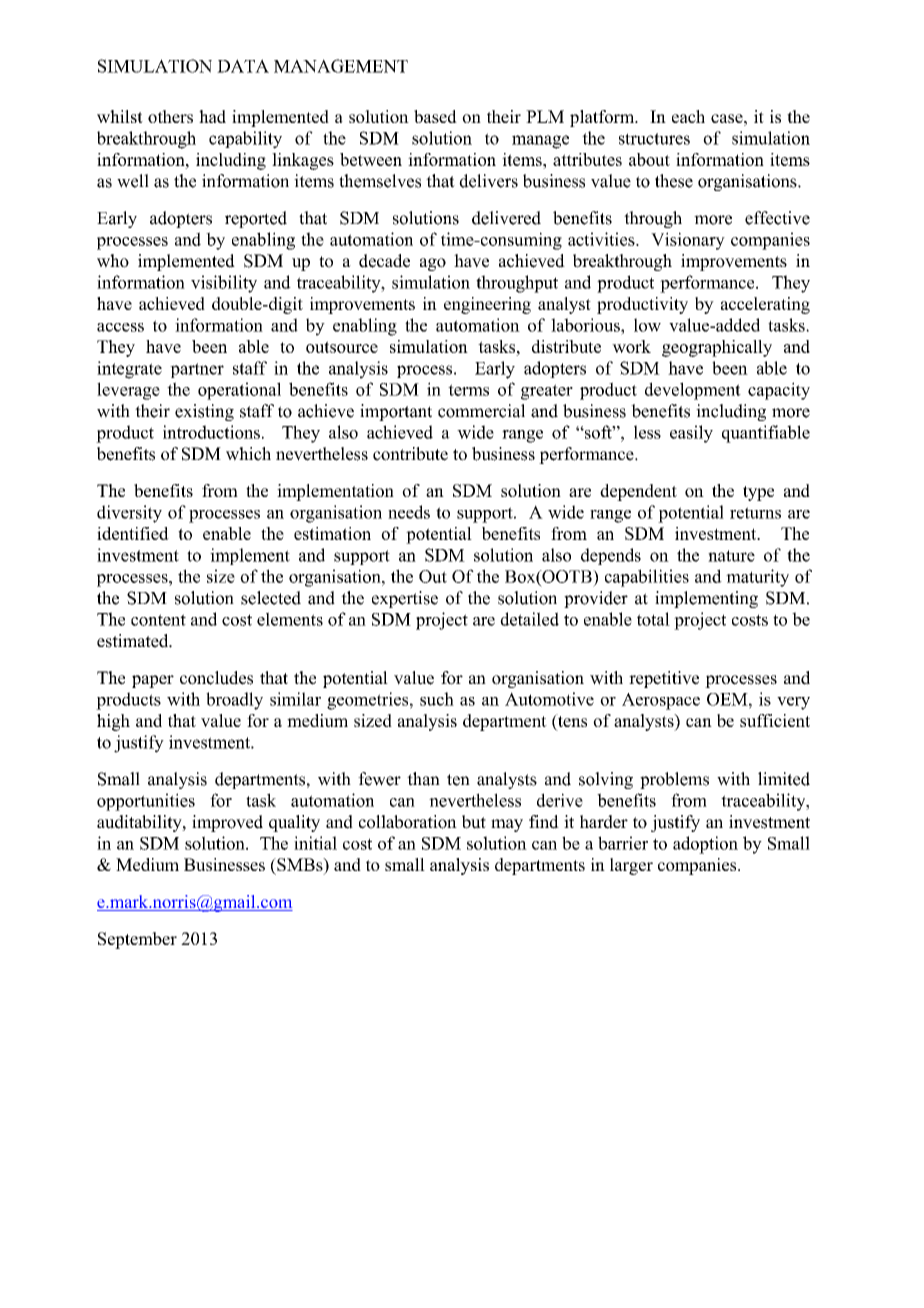 The height and width of the image is (1308, 924). Describe the element at coordinates (234, 701) in the image. I see `broadly` at that location.
